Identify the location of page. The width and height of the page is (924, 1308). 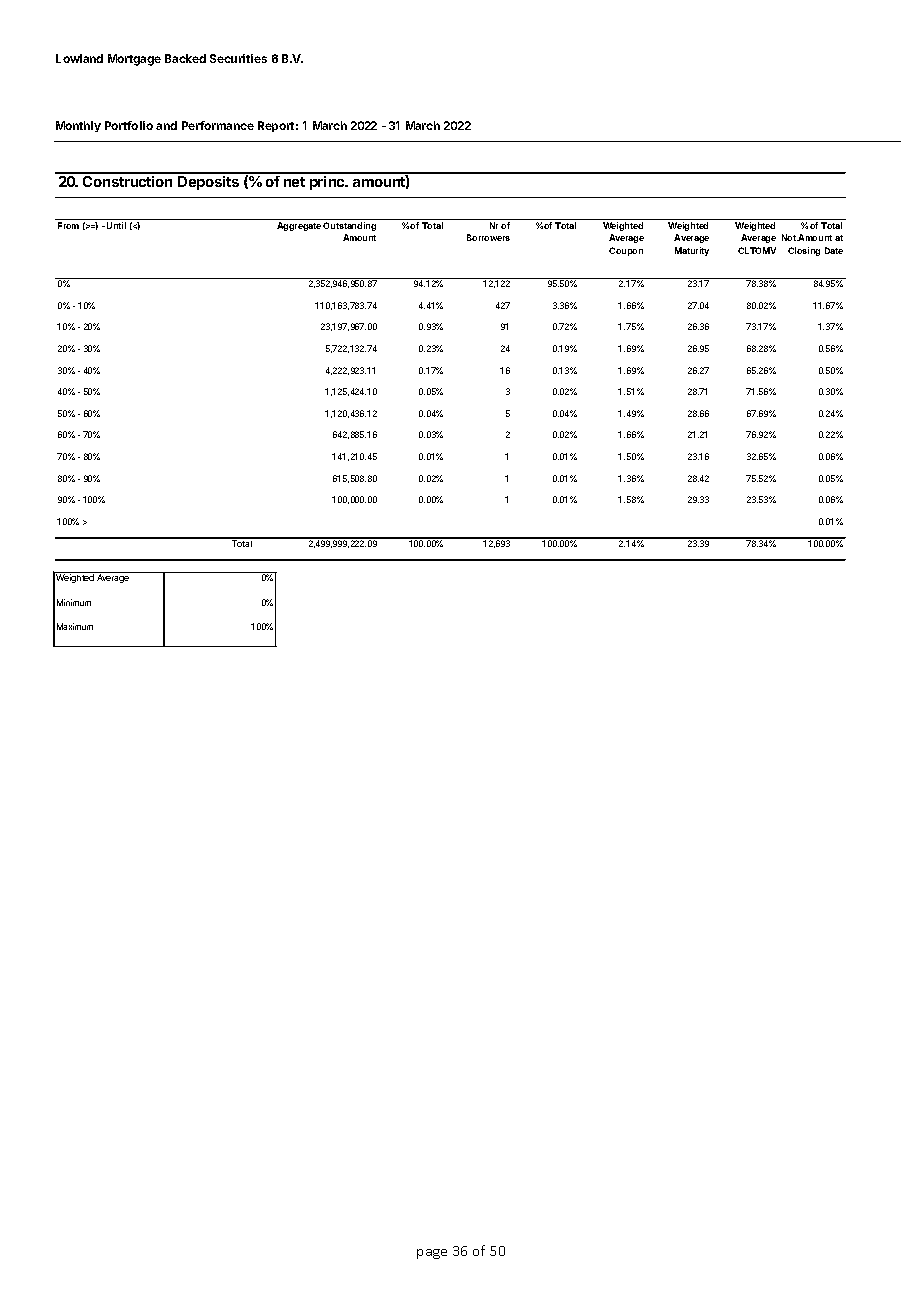
(432, 1254).
